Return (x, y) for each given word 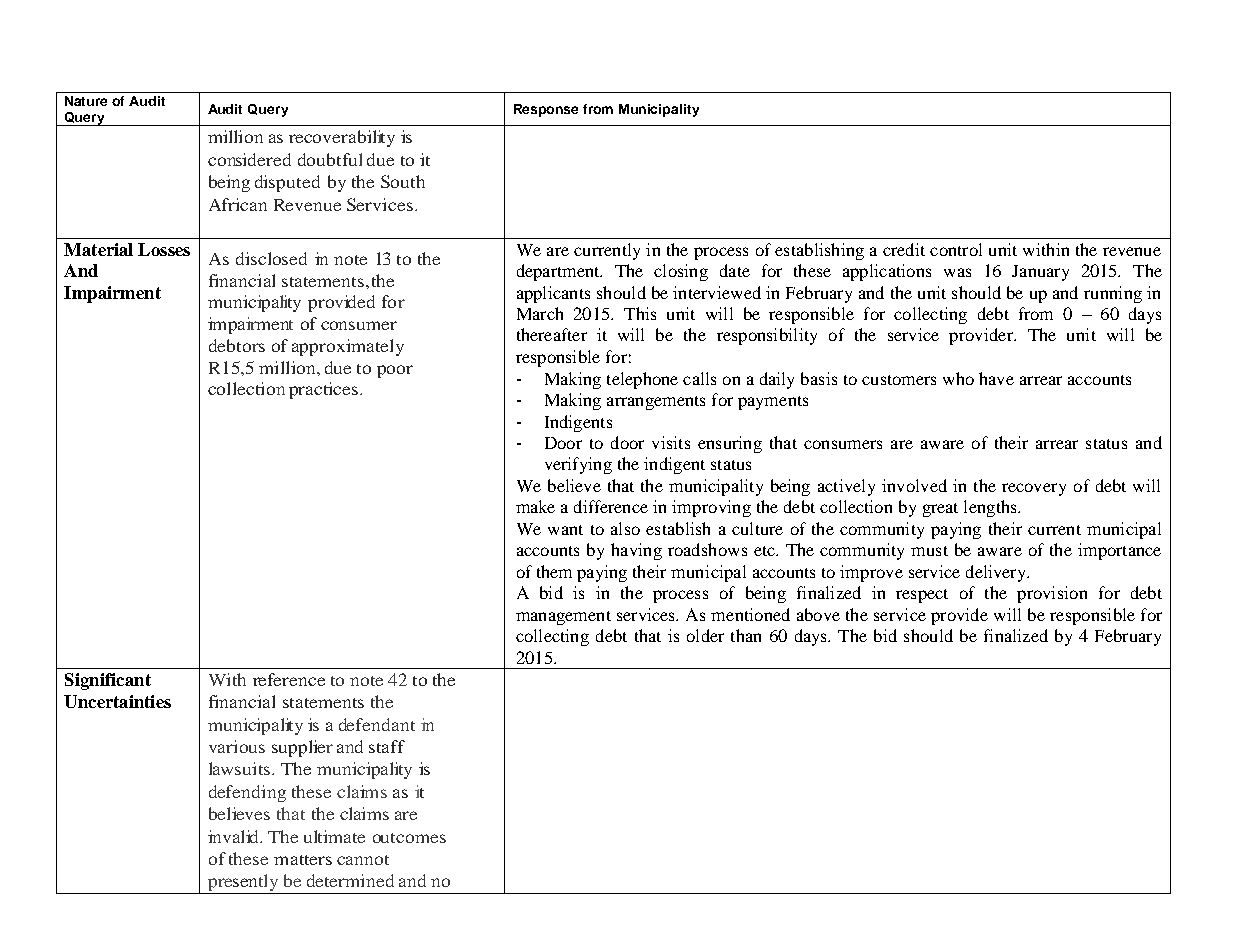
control (956, 249)
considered (249, 159)
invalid (235, 836)
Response (546, 110)
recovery (1034, 489)
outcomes (409, 838)
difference (611, 506)
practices (323, 390)
